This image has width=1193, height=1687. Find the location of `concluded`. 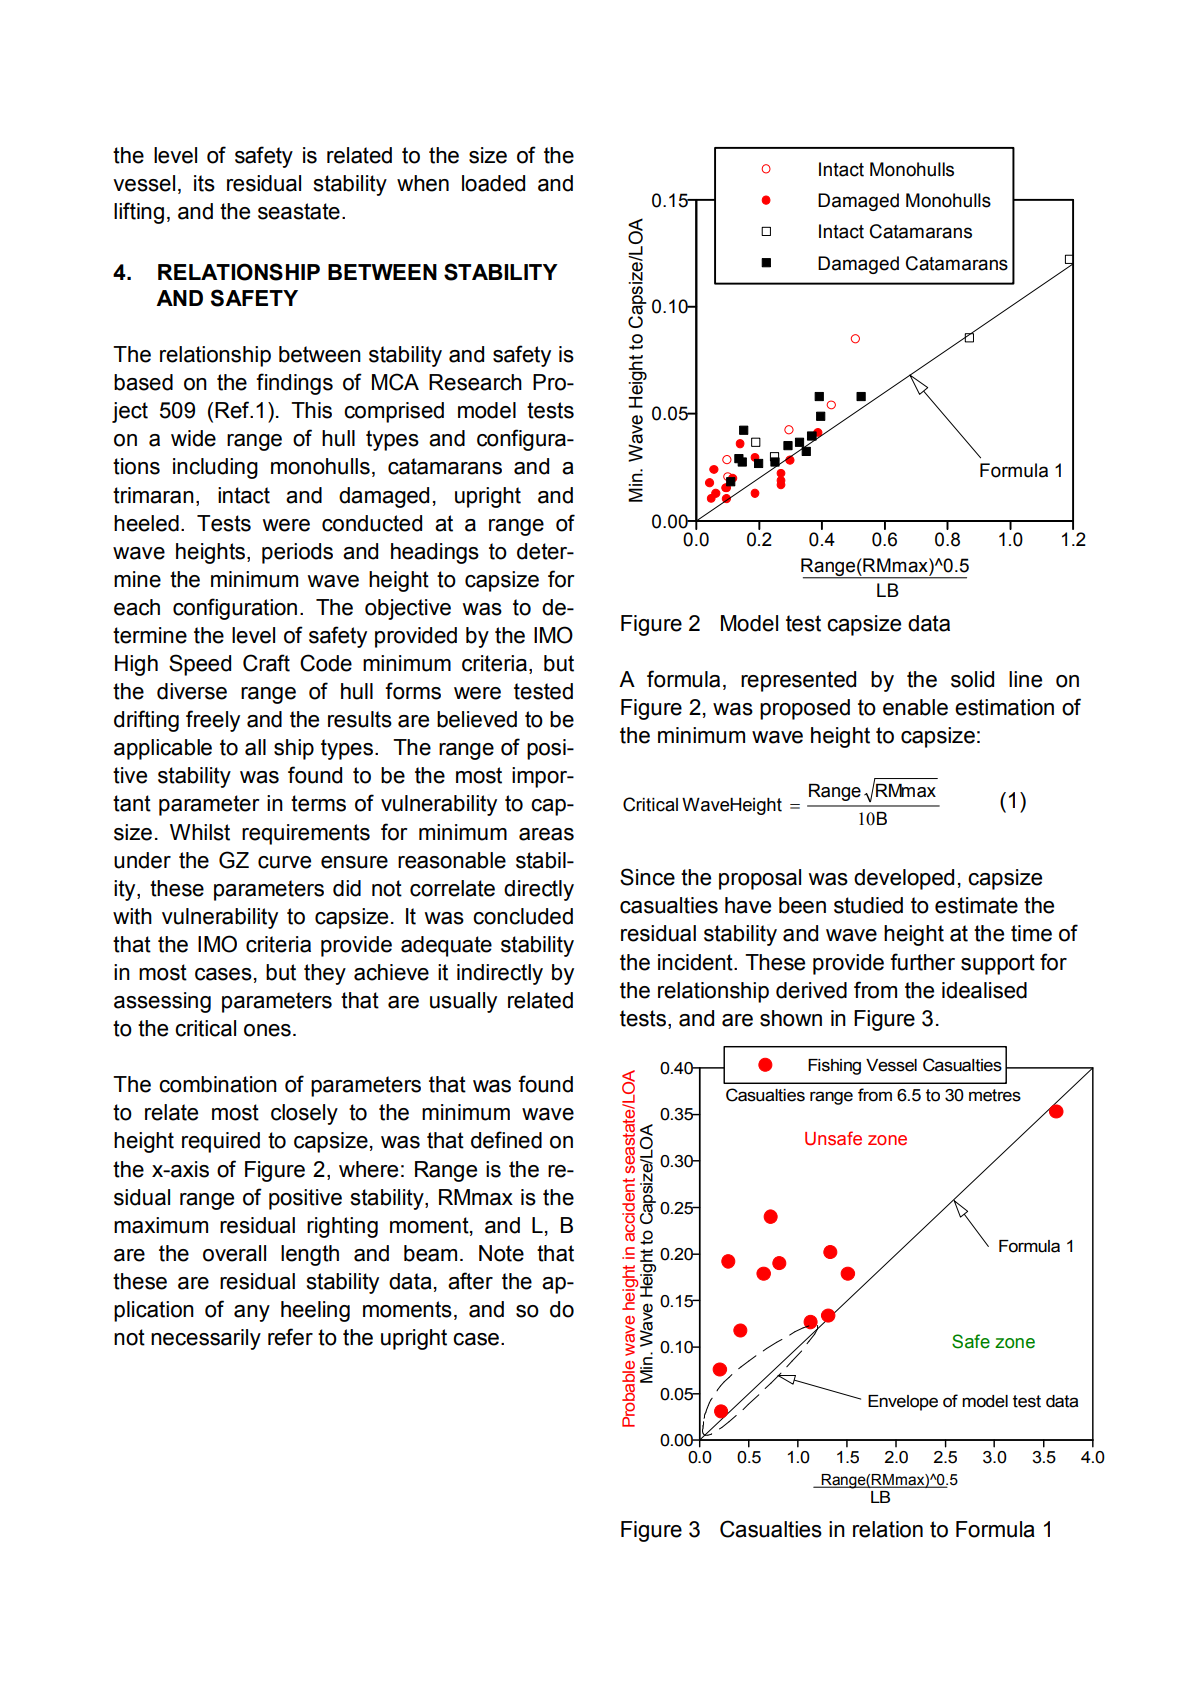

concluded is located at coordinates (523, 916).
